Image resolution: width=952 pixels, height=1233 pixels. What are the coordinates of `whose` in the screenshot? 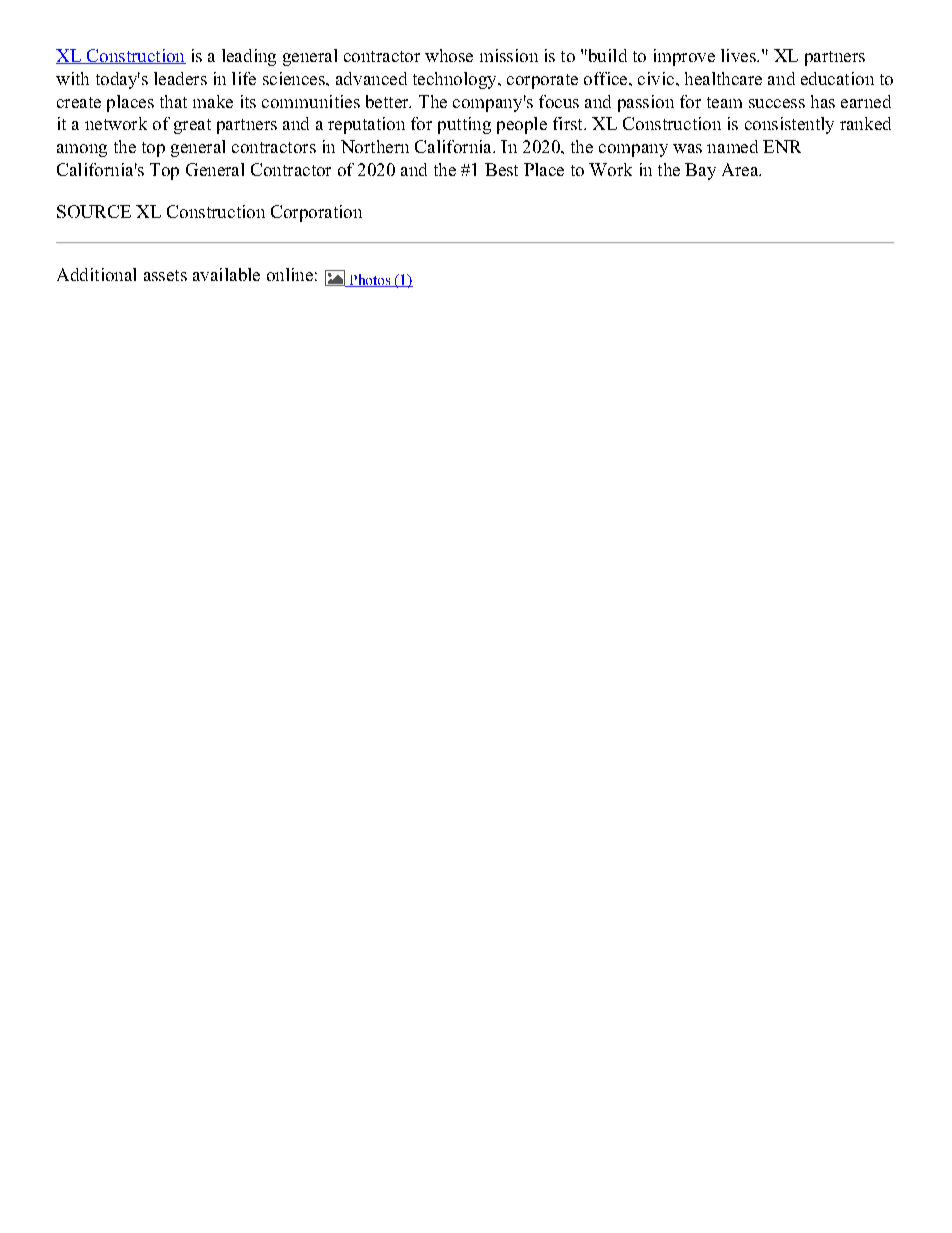 It's located at (449, 55).
